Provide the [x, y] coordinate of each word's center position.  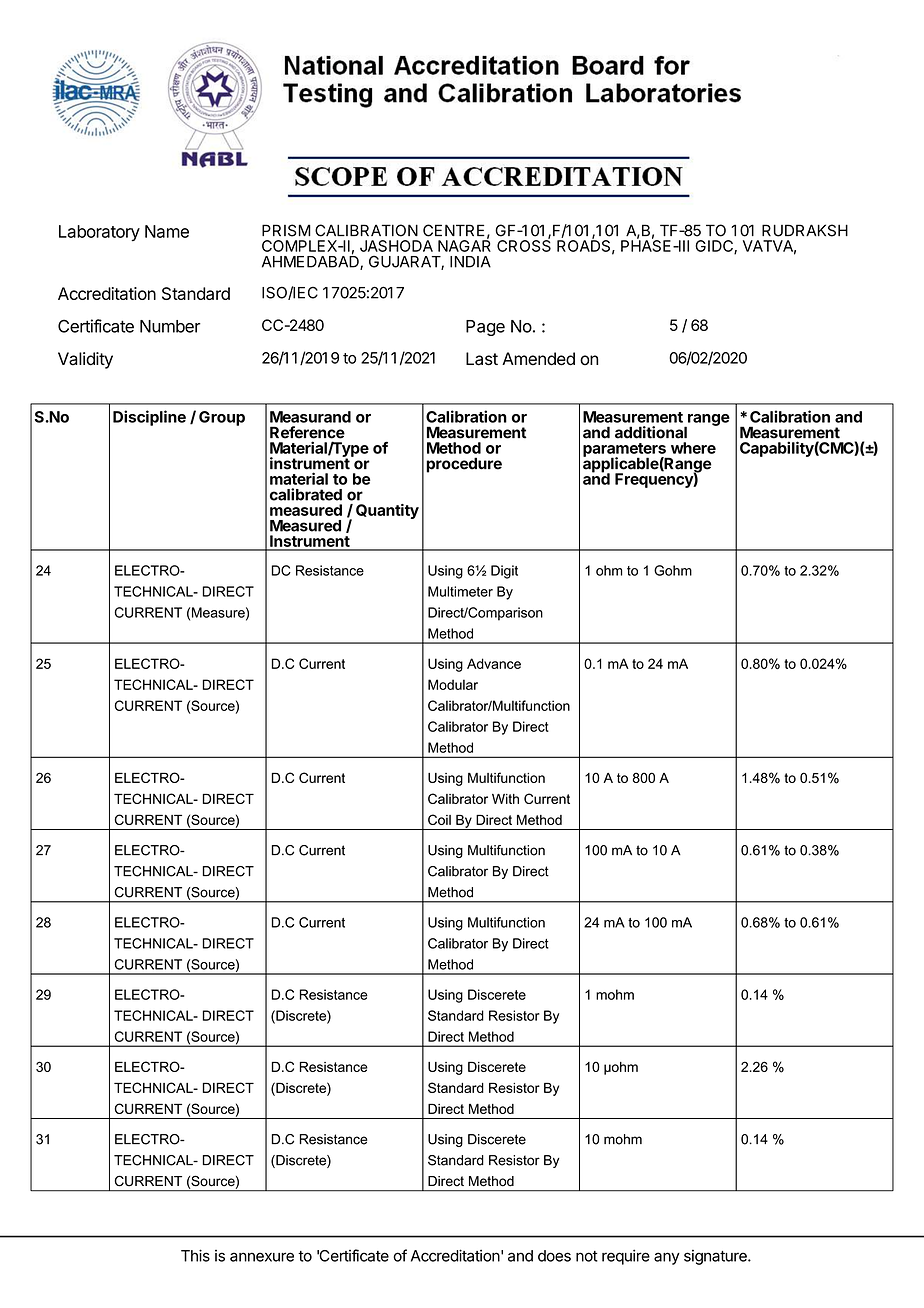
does [554, 1256]
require [626, 1257]
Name [167, 231]
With [505, 799]
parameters [625, 451]
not [587, 1256]
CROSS [524, 245]
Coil [439, 819]
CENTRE [454, 230]
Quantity [387, 511]
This [195, 1255]
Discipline [149, 418]
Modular [453, 684]
